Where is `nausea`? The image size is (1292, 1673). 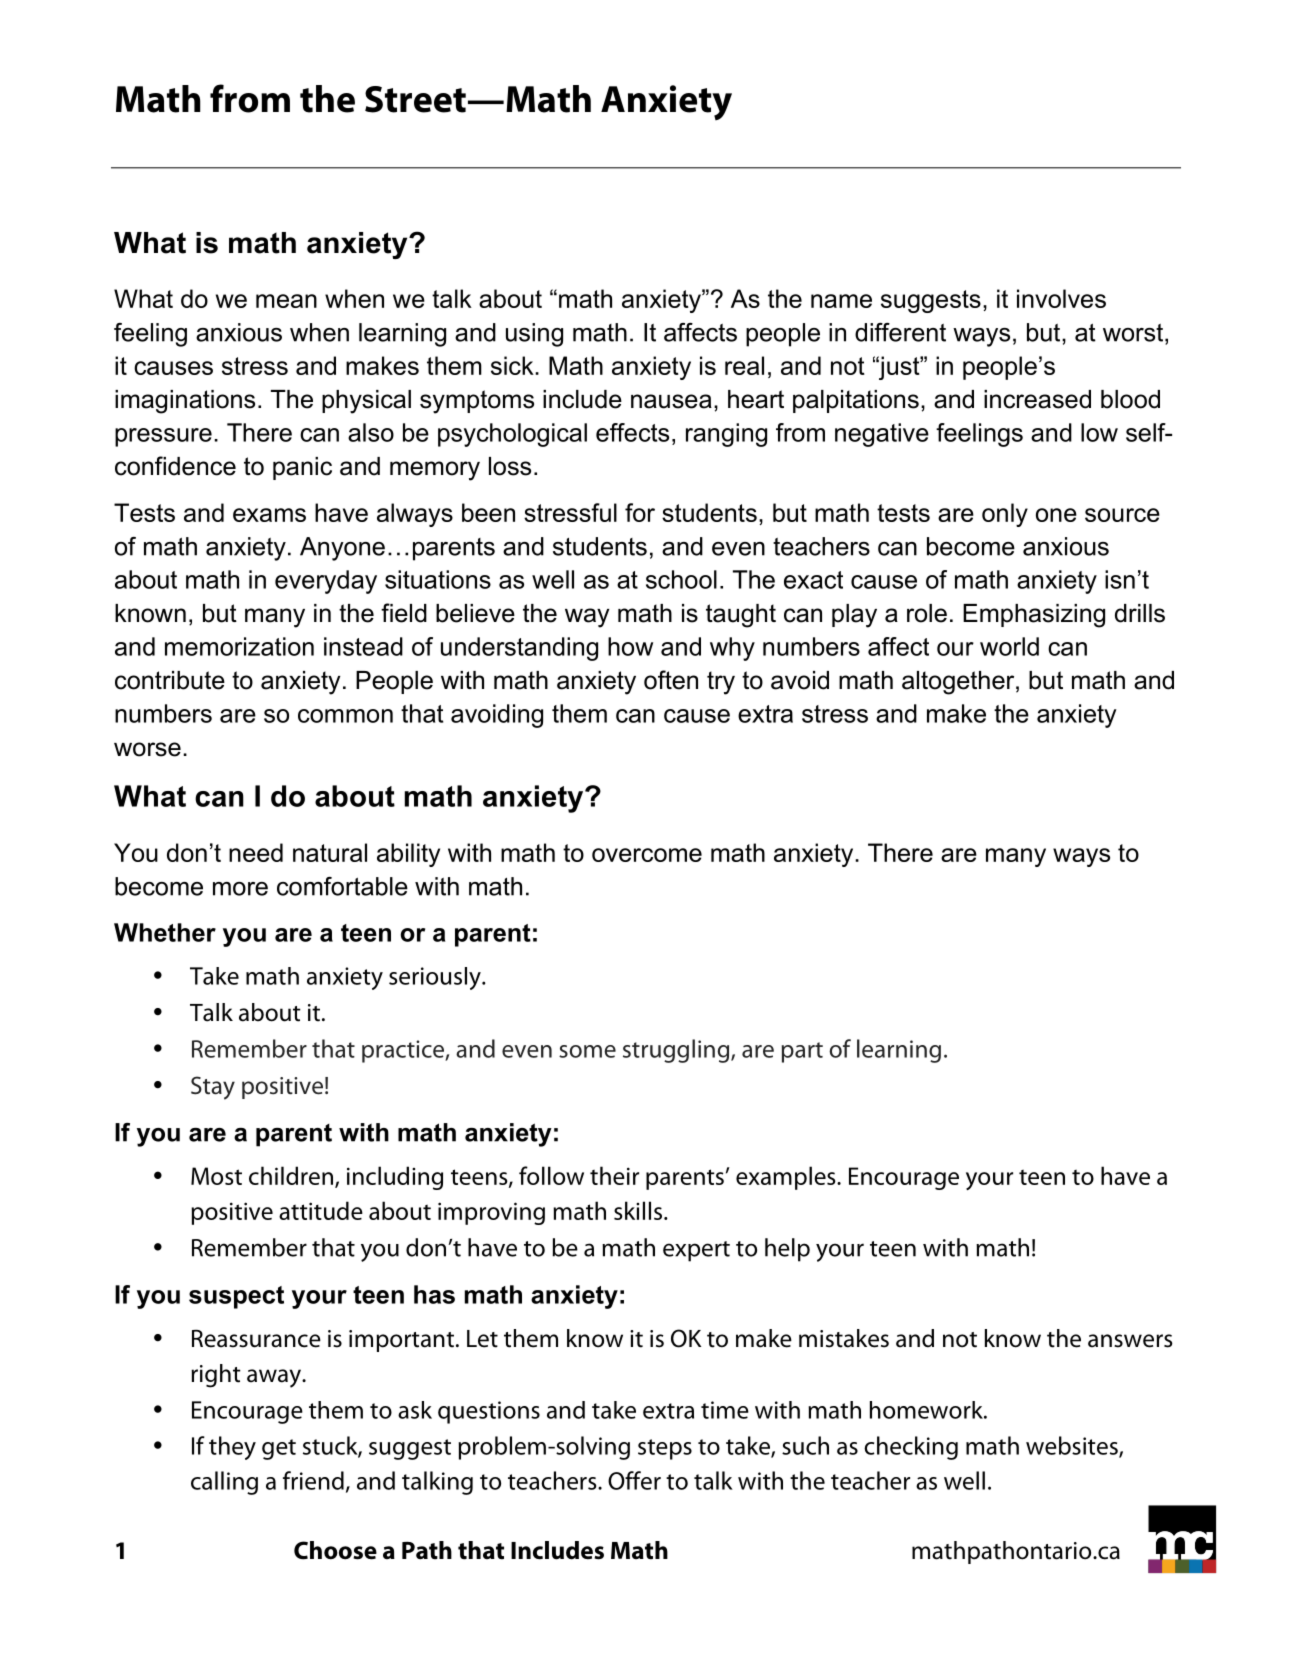
nausea is located at coordinates (671, 401).
